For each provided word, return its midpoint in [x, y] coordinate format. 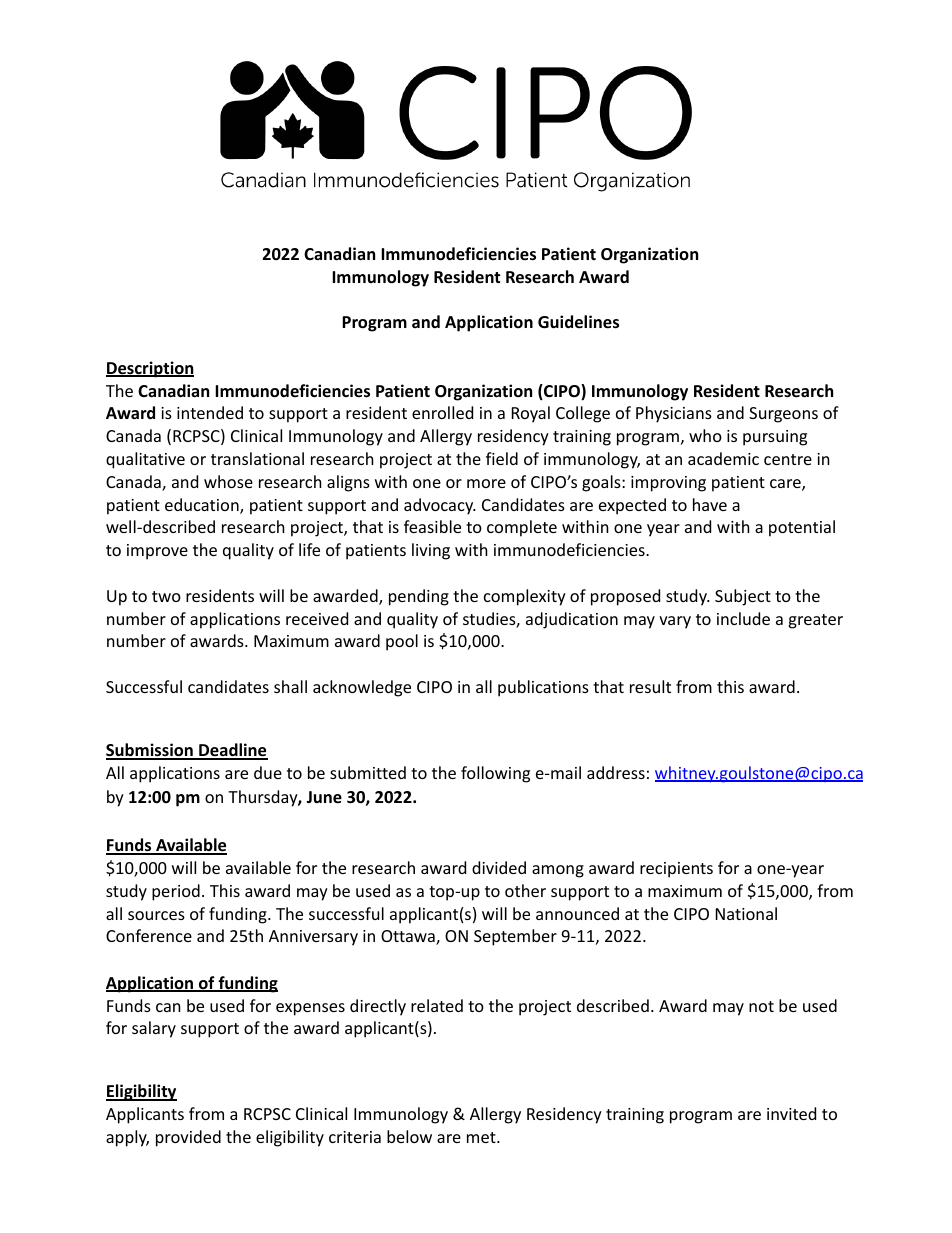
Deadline [232, 751]
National [746, 913]
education [203, 506]
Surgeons [783, 415]
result [650, 686]
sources [156, 915]
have [710, 504]
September [515, 937]
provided [188, 1138]
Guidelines [578, 322]
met [482, 1137]
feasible [432, 526]
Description [150, 369]
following [495, 774]
